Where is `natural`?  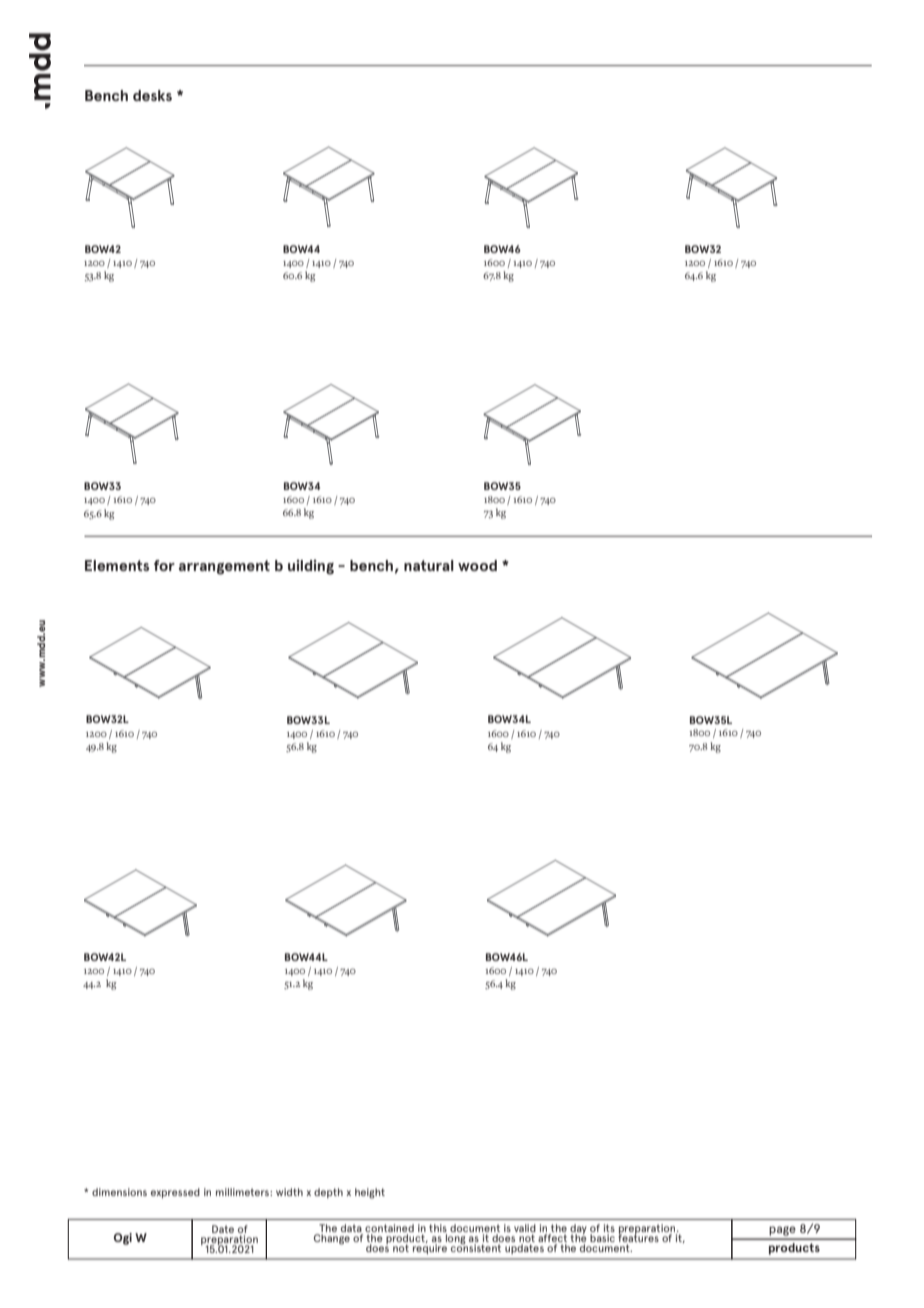
natural is located at coordinates (429, 565).
